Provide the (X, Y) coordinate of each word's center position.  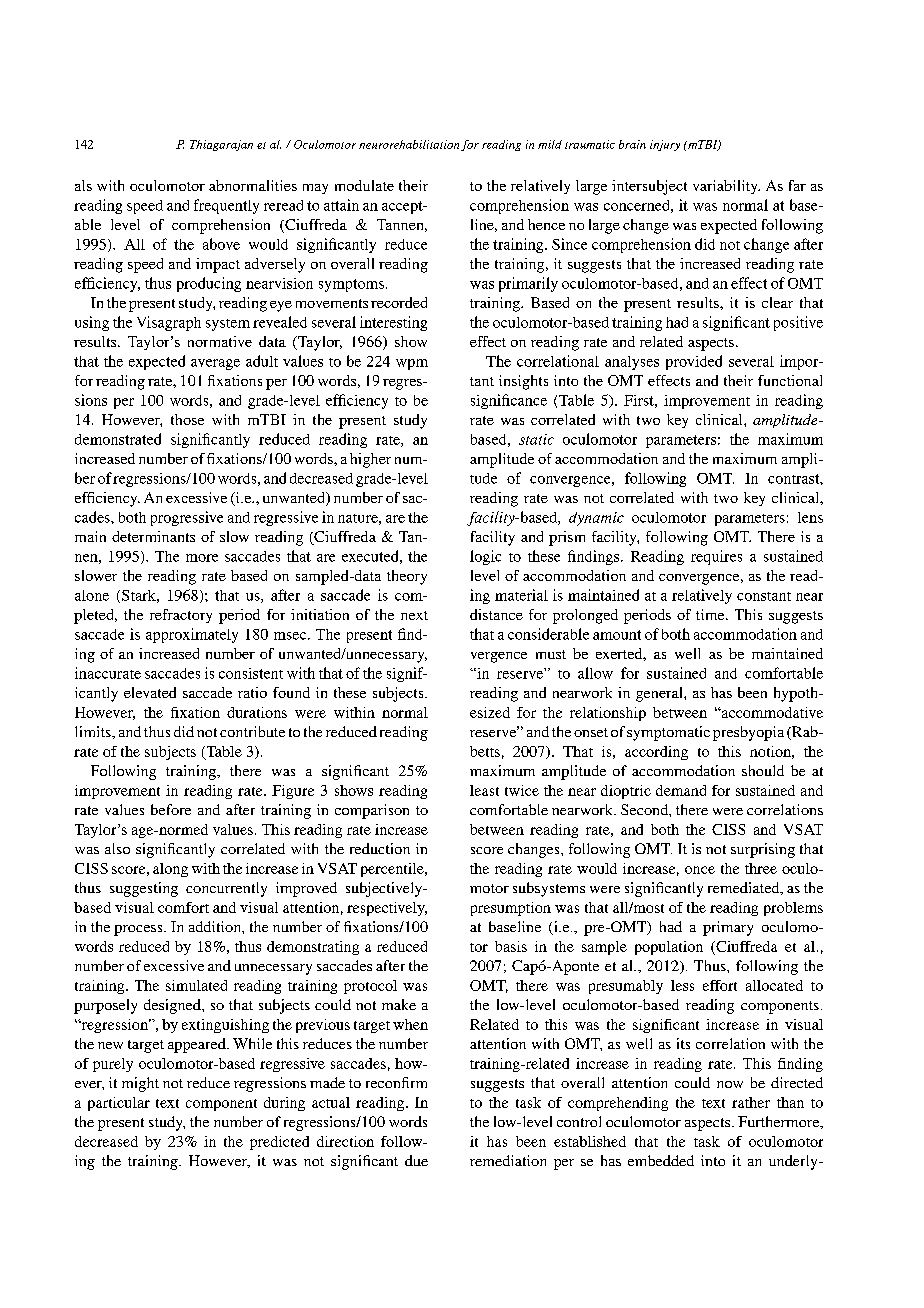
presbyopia (748, 733)
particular (119, 1104)
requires (716, 557)
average (215, 364)
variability (726, 187)
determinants (153, 536)
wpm (412, 364)
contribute (252, 731)
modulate (364, 185)
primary (728, 928)
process (139, 930)
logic (485, 557)
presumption (511, 909)
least (484, 790)
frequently (226, 206)
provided (694, 362)
